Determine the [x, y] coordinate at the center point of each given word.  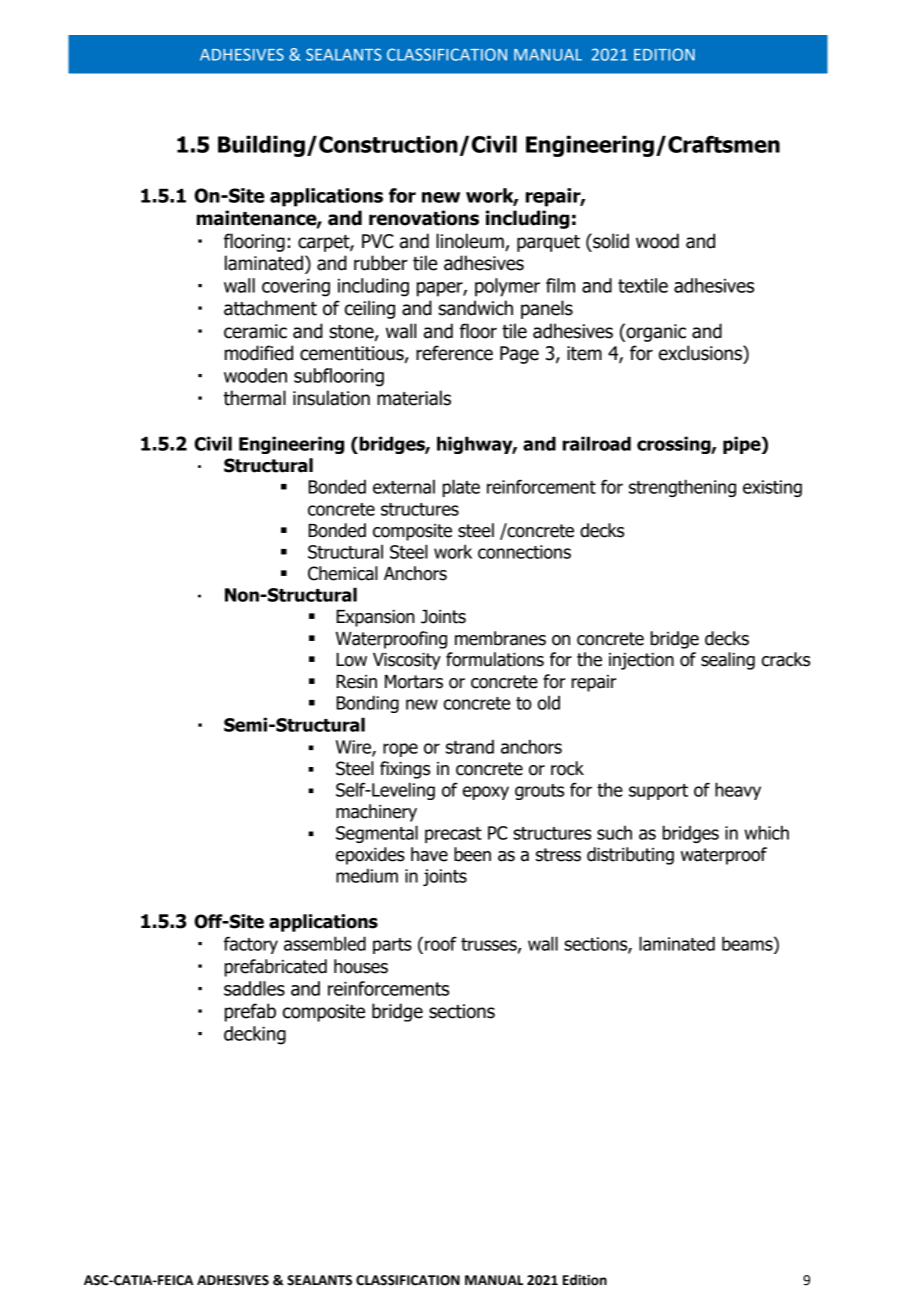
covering [296, 287]
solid [610, 241]
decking [255, 1035]
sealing [728, 661]
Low [351, 660]
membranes [500, 638]
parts [392, 946]
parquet [548, 243]
